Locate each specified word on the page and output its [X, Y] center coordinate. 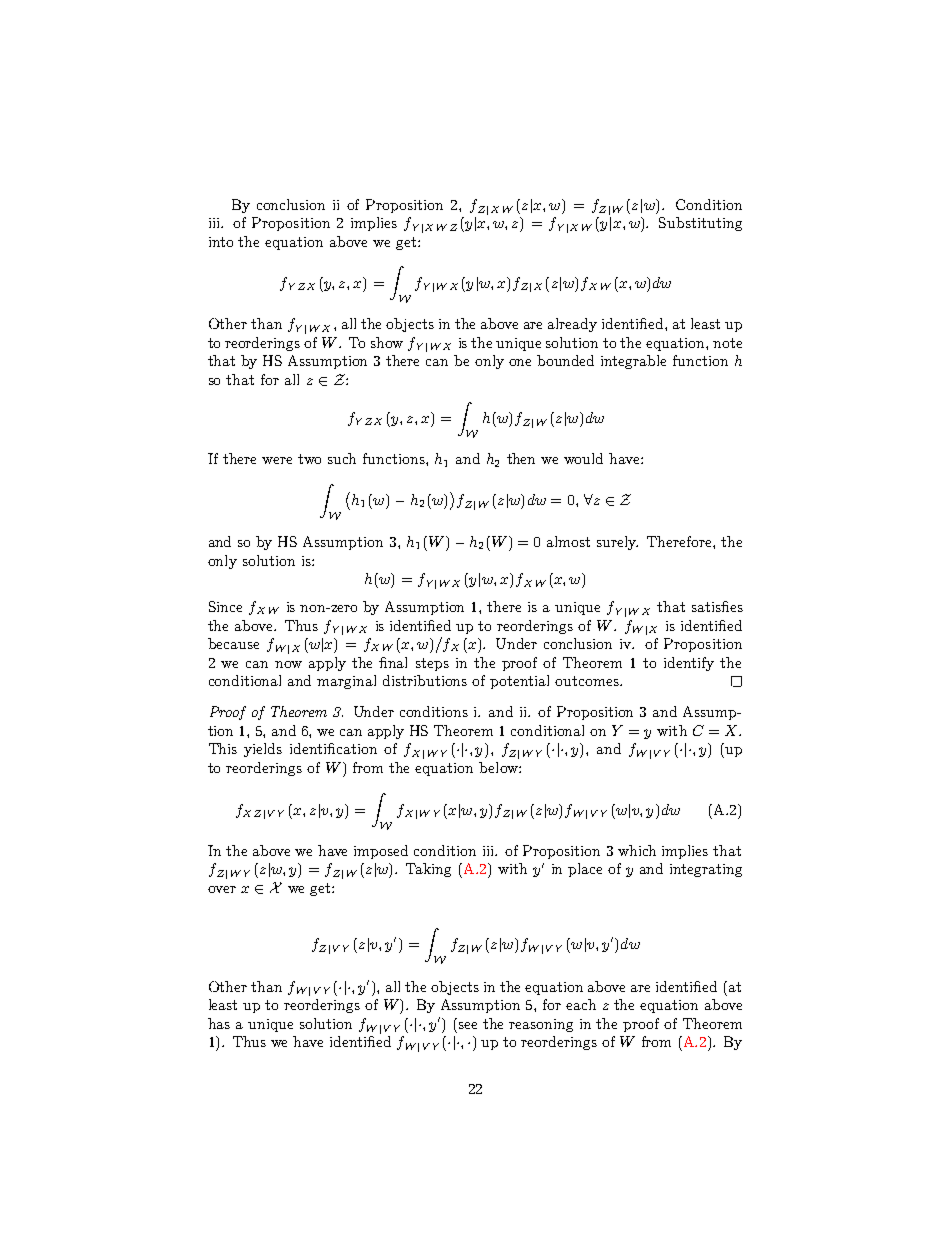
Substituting [700, 224]
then [521, 458]
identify [689, 664]
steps [432, 664]
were [277, 460]
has [219, 1023]
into [221, 242]
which [637, 850]
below [499, 767]
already [572, 325]
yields [263, 750]
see [468, 1025]
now [288, 664]
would [583, 458]
